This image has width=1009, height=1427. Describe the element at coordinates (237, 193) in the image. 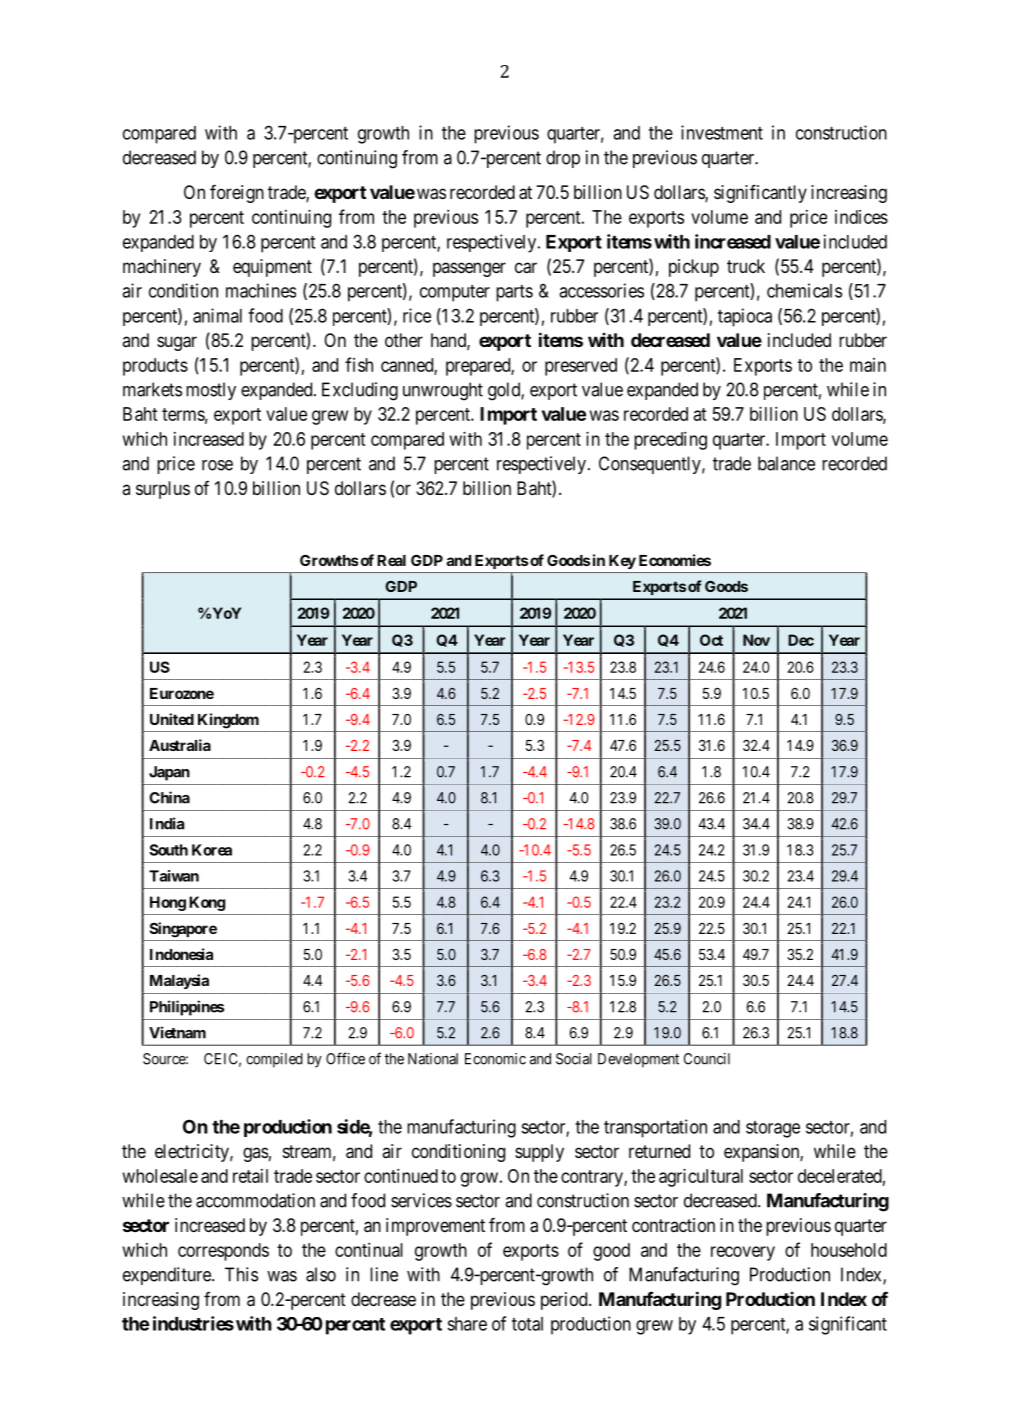

I see `foreign` at that location.
